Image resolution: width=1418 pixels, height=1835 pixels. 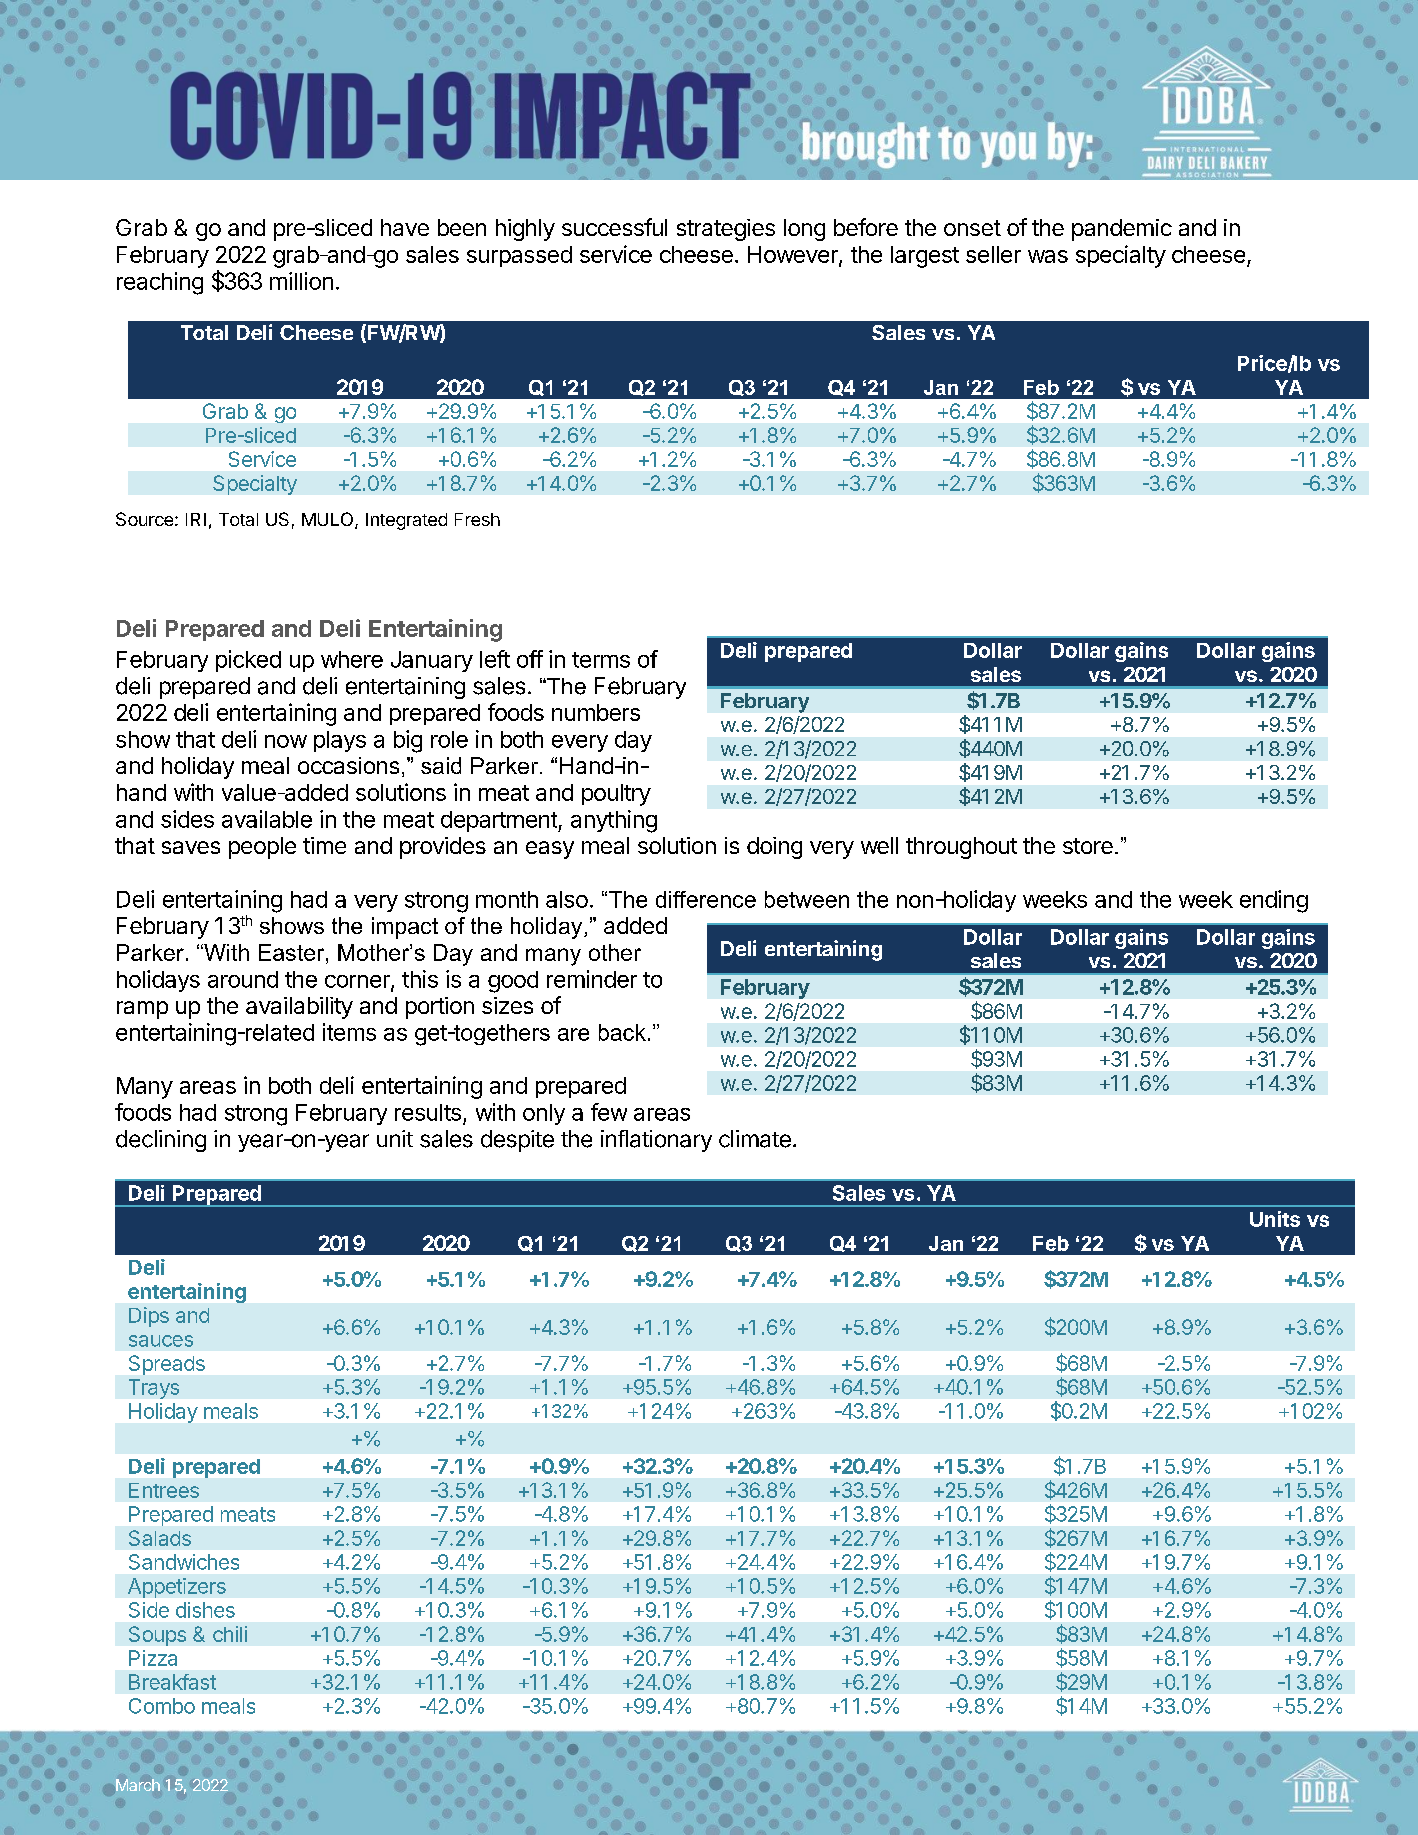 I want to click on ending, so click(x=1274, y=901).
